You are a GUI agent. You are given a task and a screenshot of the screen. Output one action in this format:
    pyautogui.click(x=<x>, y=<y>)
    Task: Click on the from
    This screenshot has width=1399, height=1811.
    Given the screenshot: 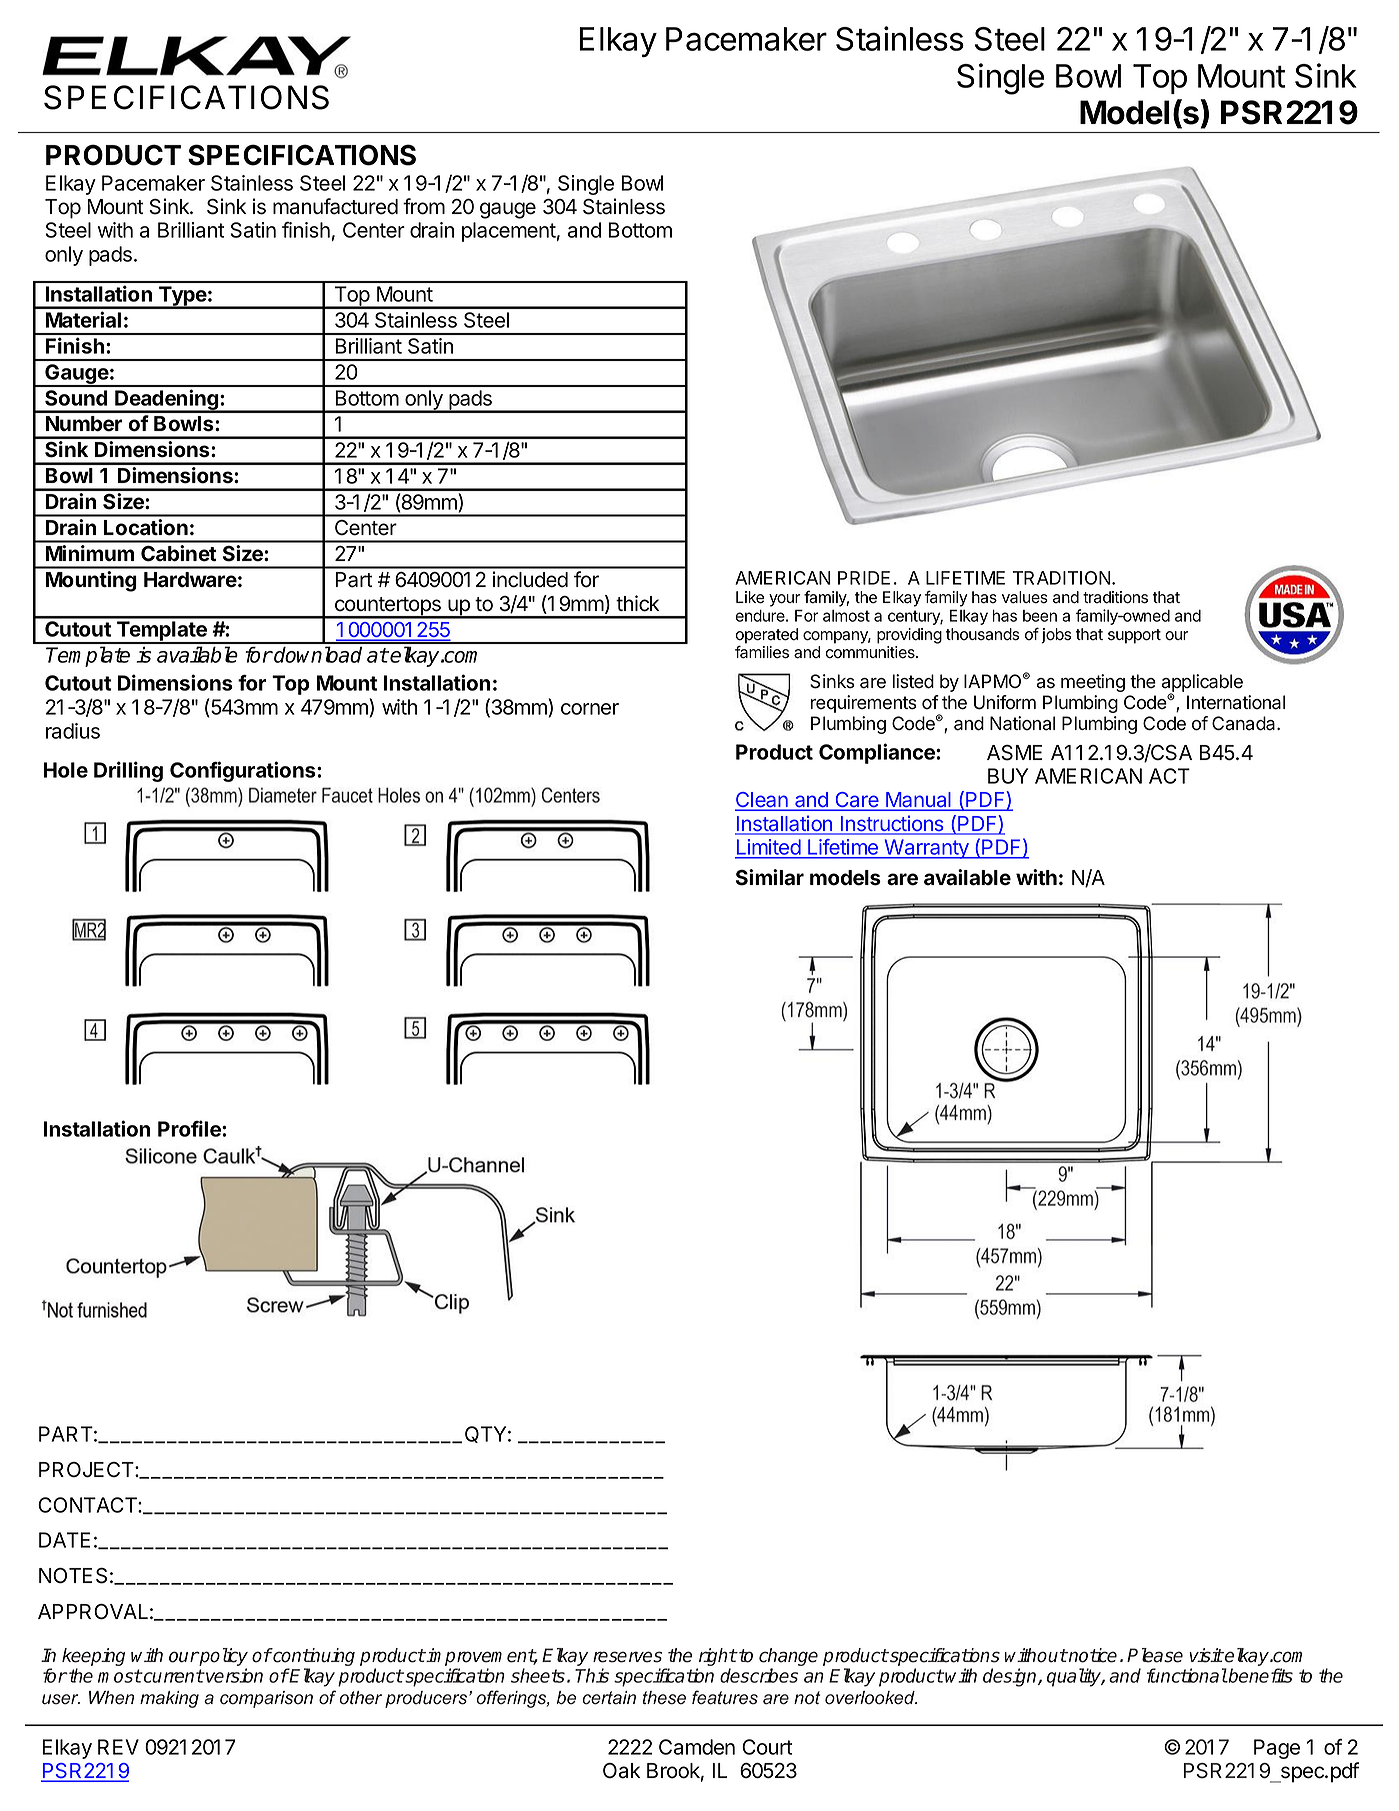 What is the action you would take?
    pyautogui.click(x=424, y=206)
